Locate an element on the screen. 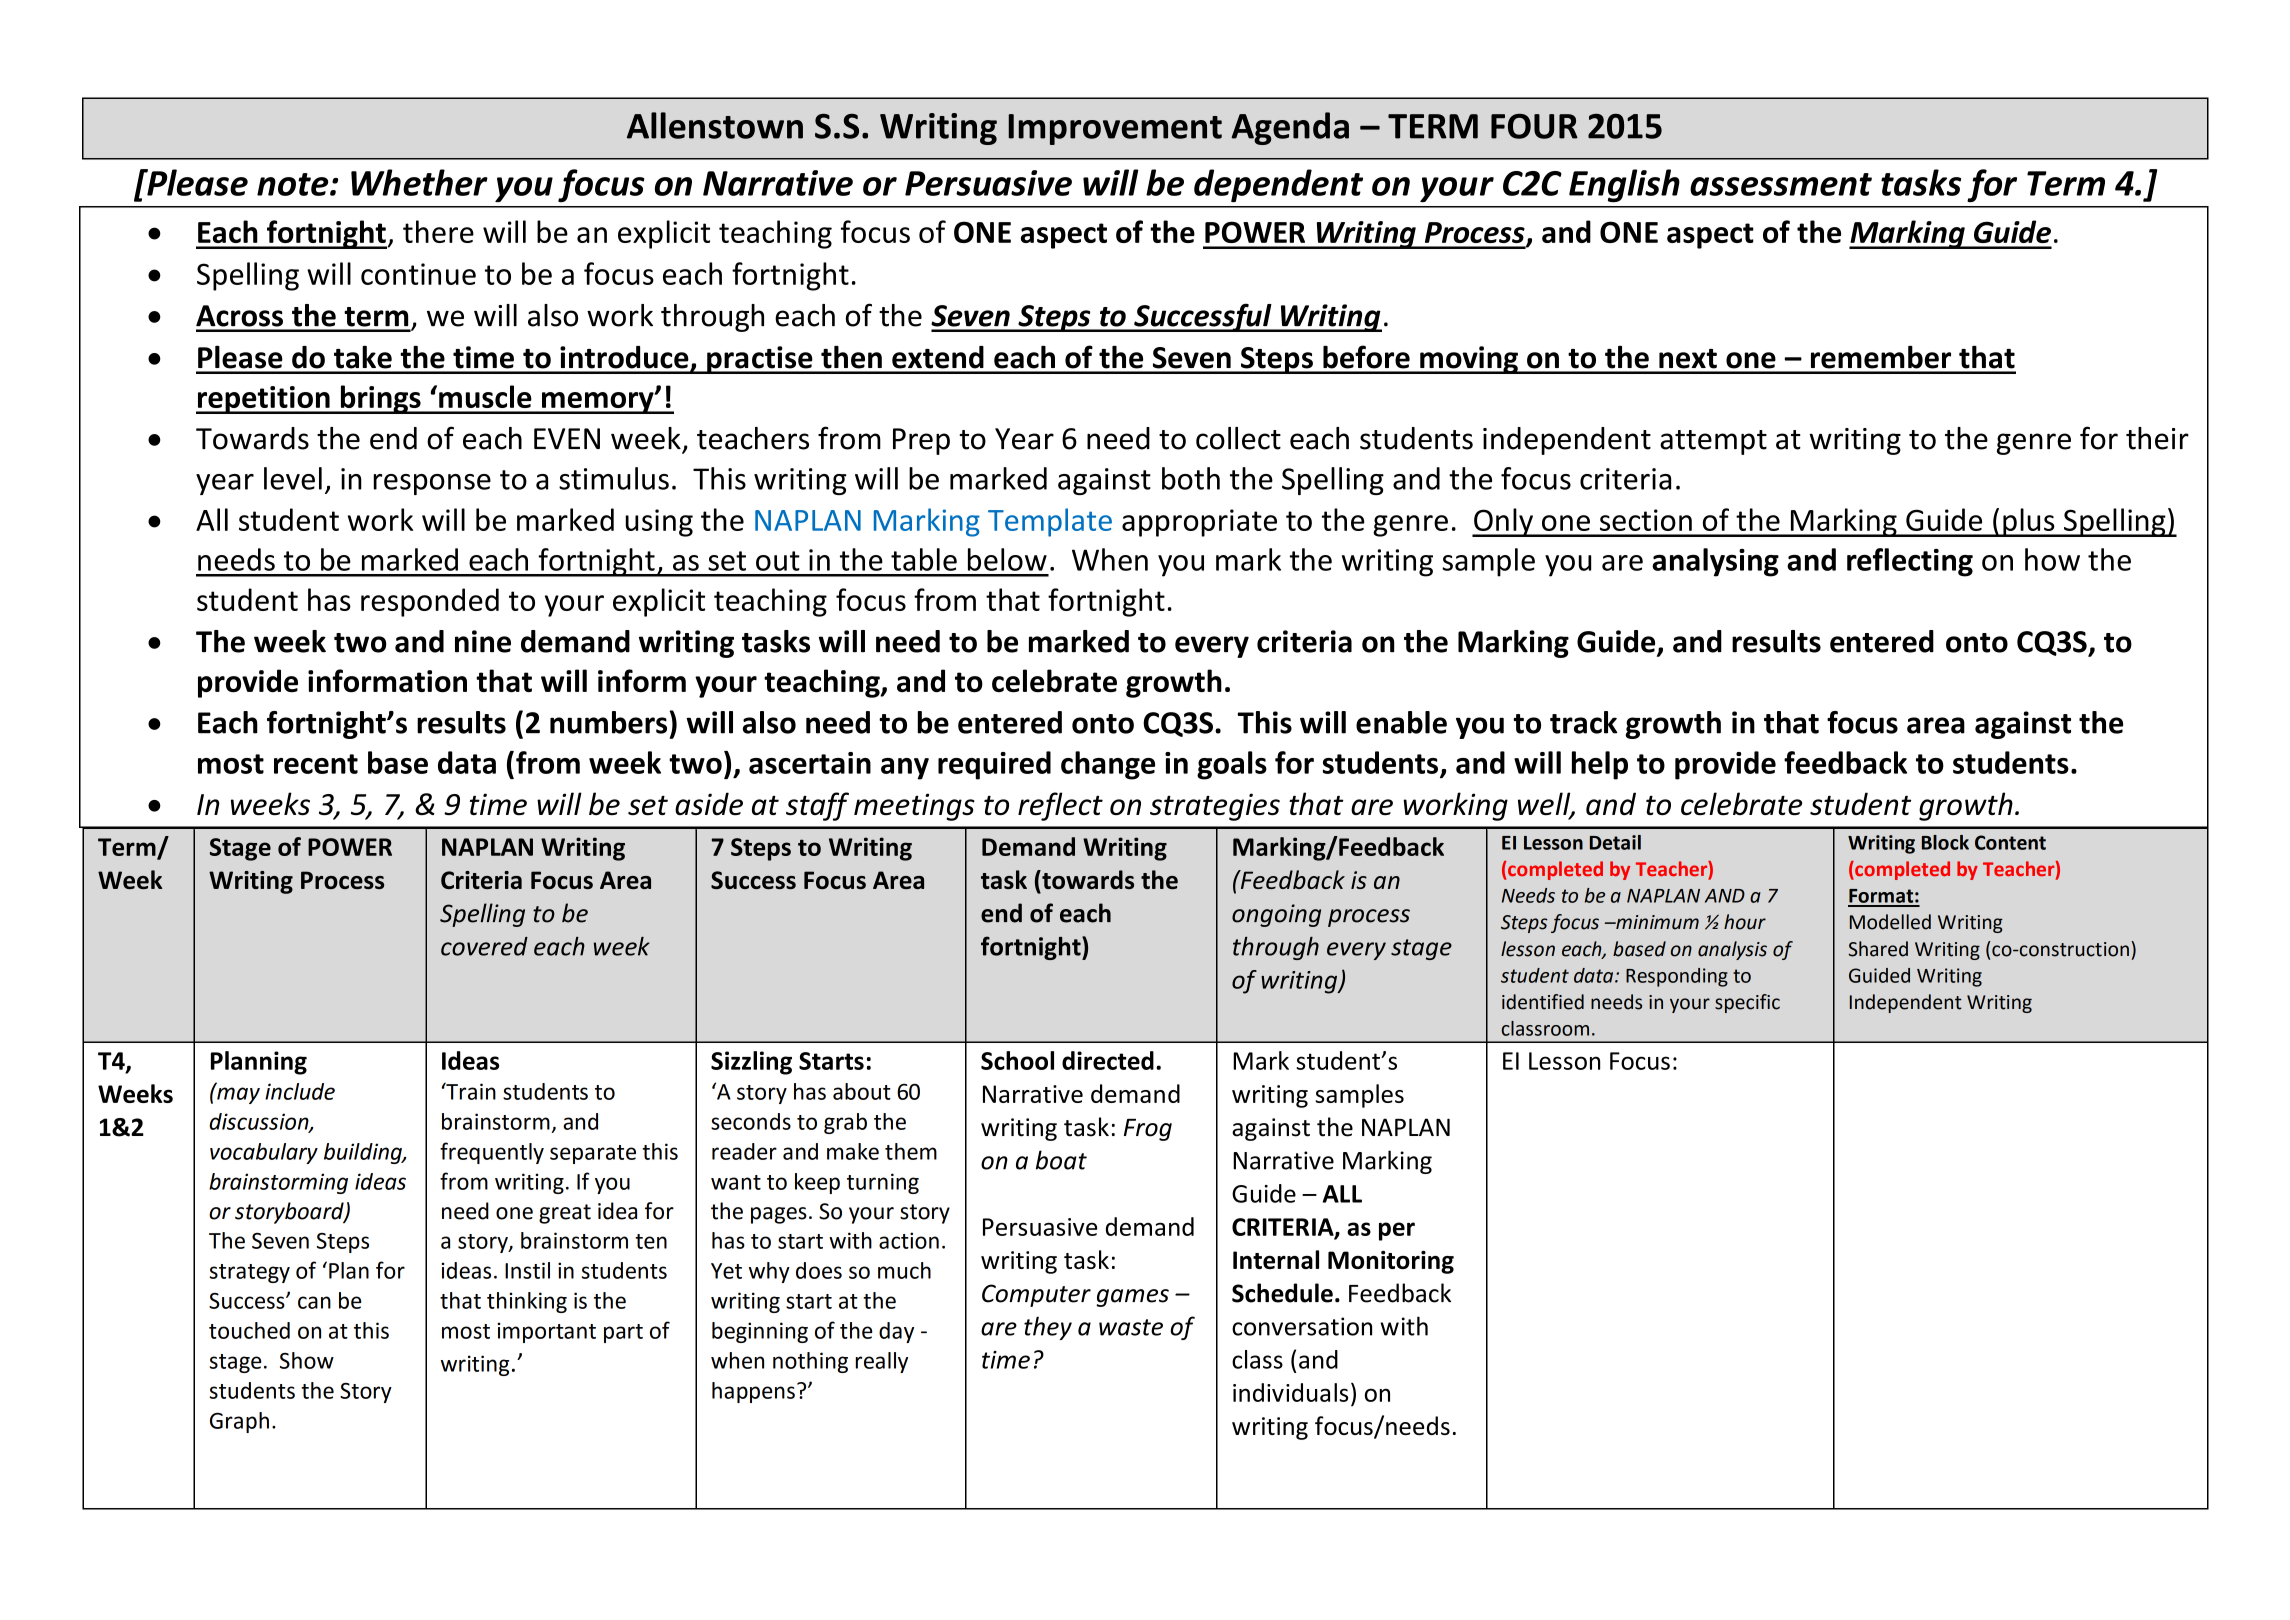 Image resolution: width=2290 pixels, height=1620 pixels. assessment is located at coordinates (1781, 184).
